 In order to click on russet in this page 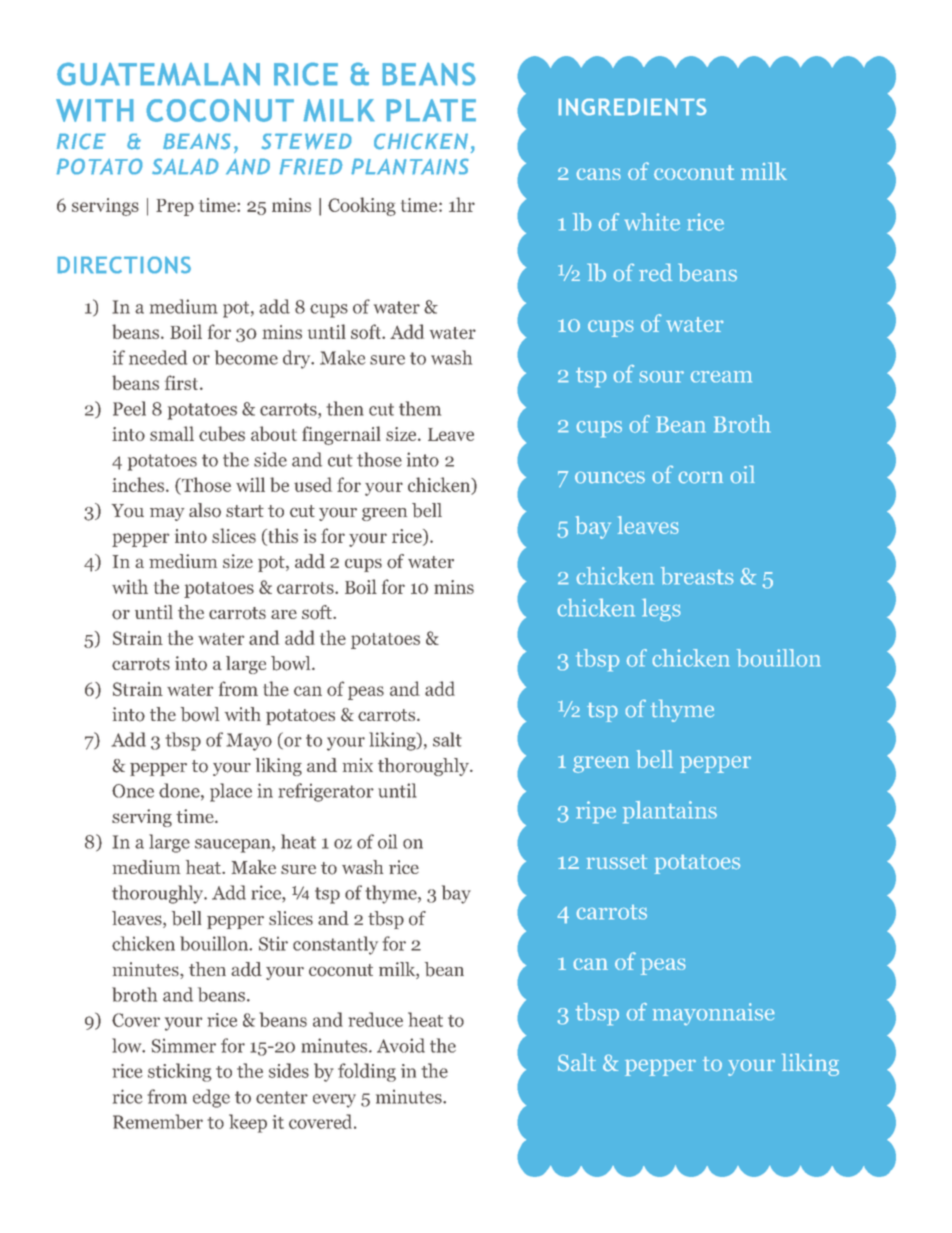, I will do `click(617, 862)`.
